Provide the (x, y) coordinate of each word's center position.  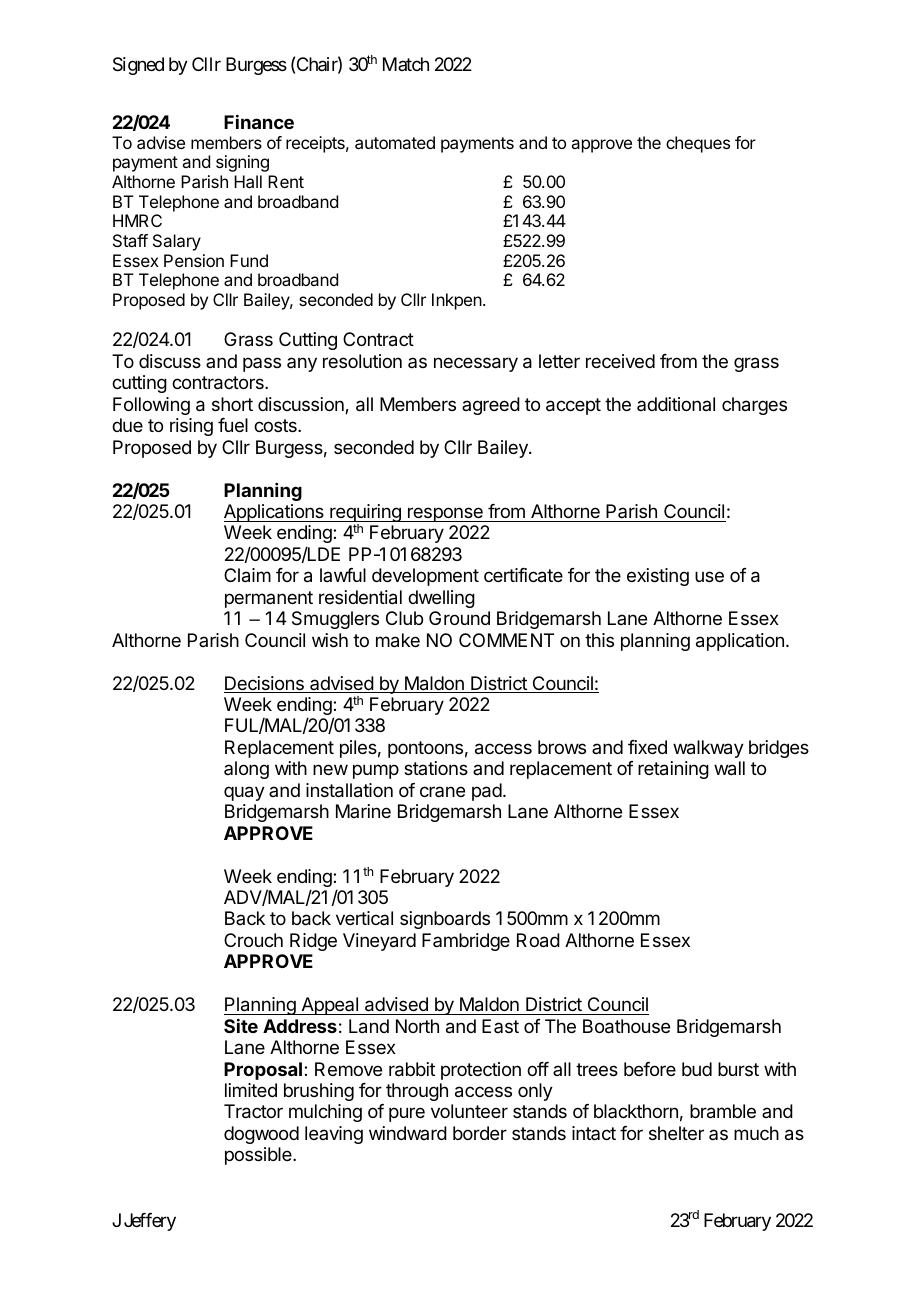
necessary (476, 364)
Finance (259, 122)
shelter (676, 1133)
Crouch (253, 940)
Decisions (265, 684)
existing (658, 577)
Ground (459, 618)
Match (406, 64)
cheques (698, 144)
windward (408, 1133)
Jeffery (150, 1222)
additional (676, 404)
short (232, 404)
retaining (673, 770)
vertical (364, 918)
